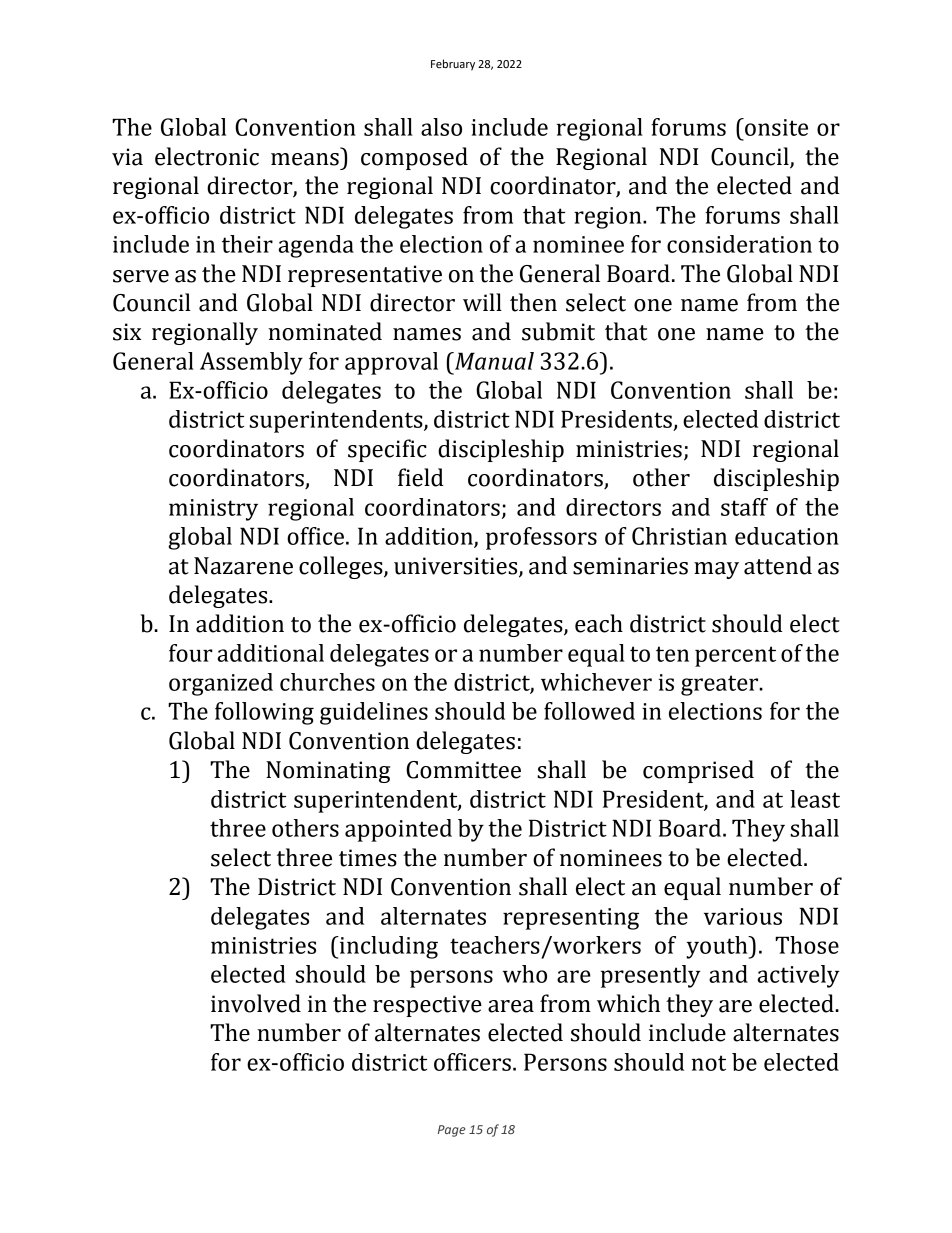 This screenshot has width=952, height=1233. What do you see at coordinates (243, 566) in the screenshot?
I see `Nazarene` at bounding box center [243, 566].
